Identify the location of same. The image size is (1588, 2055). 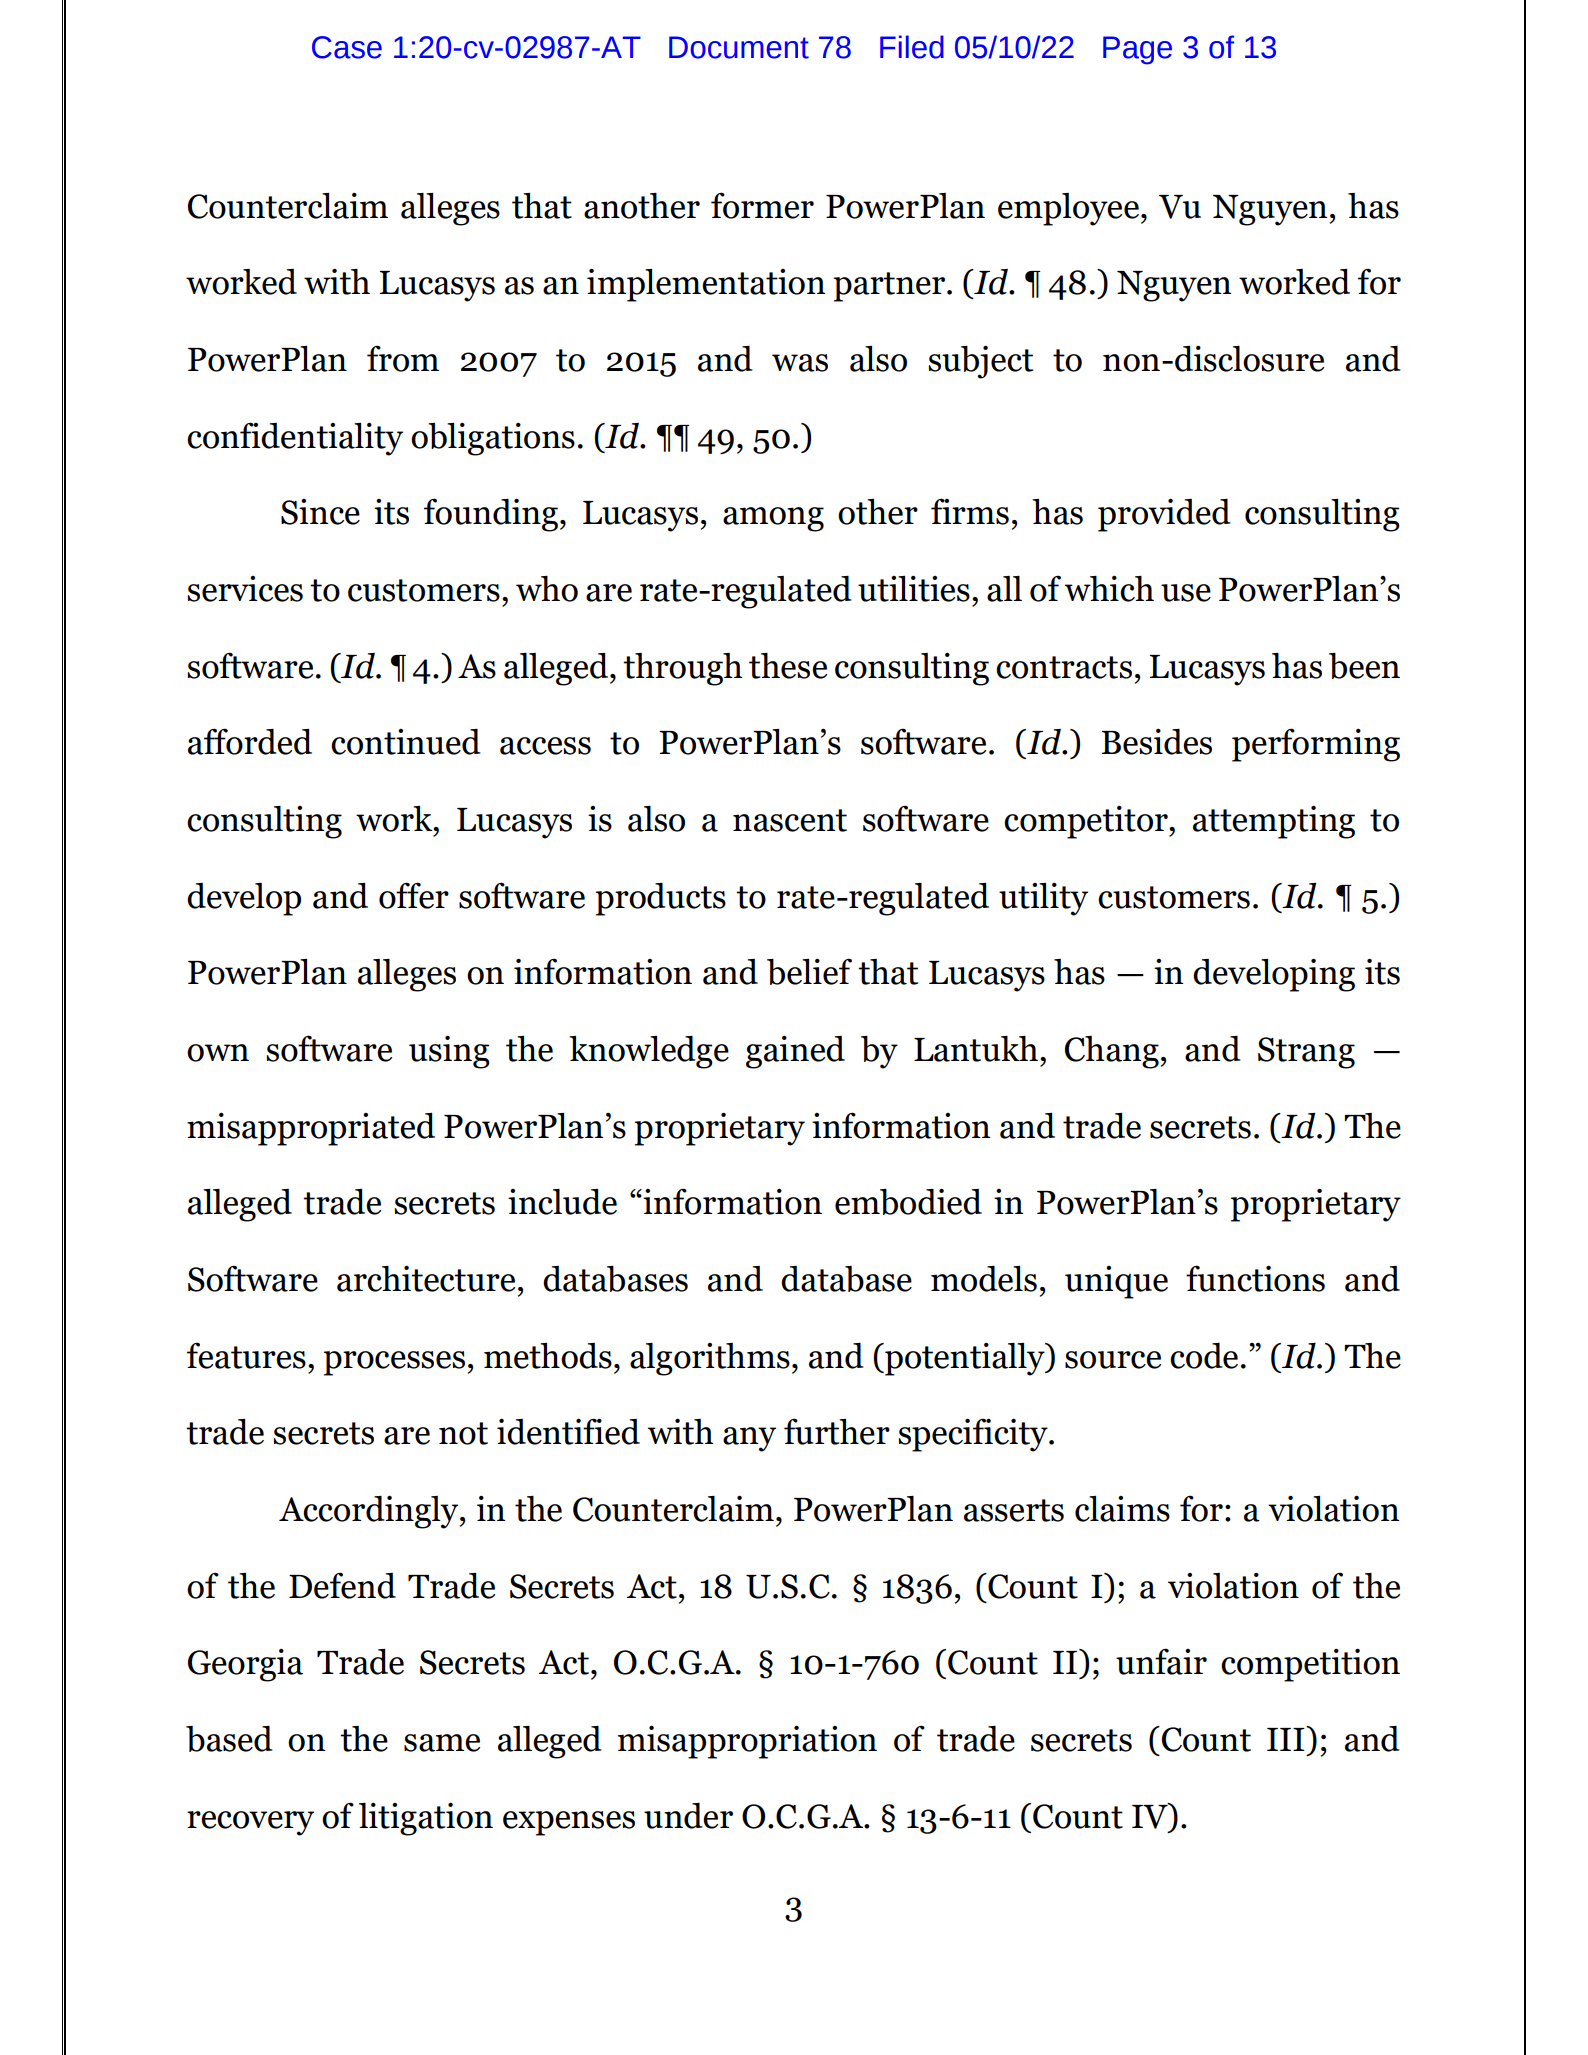
(442, 1743).
